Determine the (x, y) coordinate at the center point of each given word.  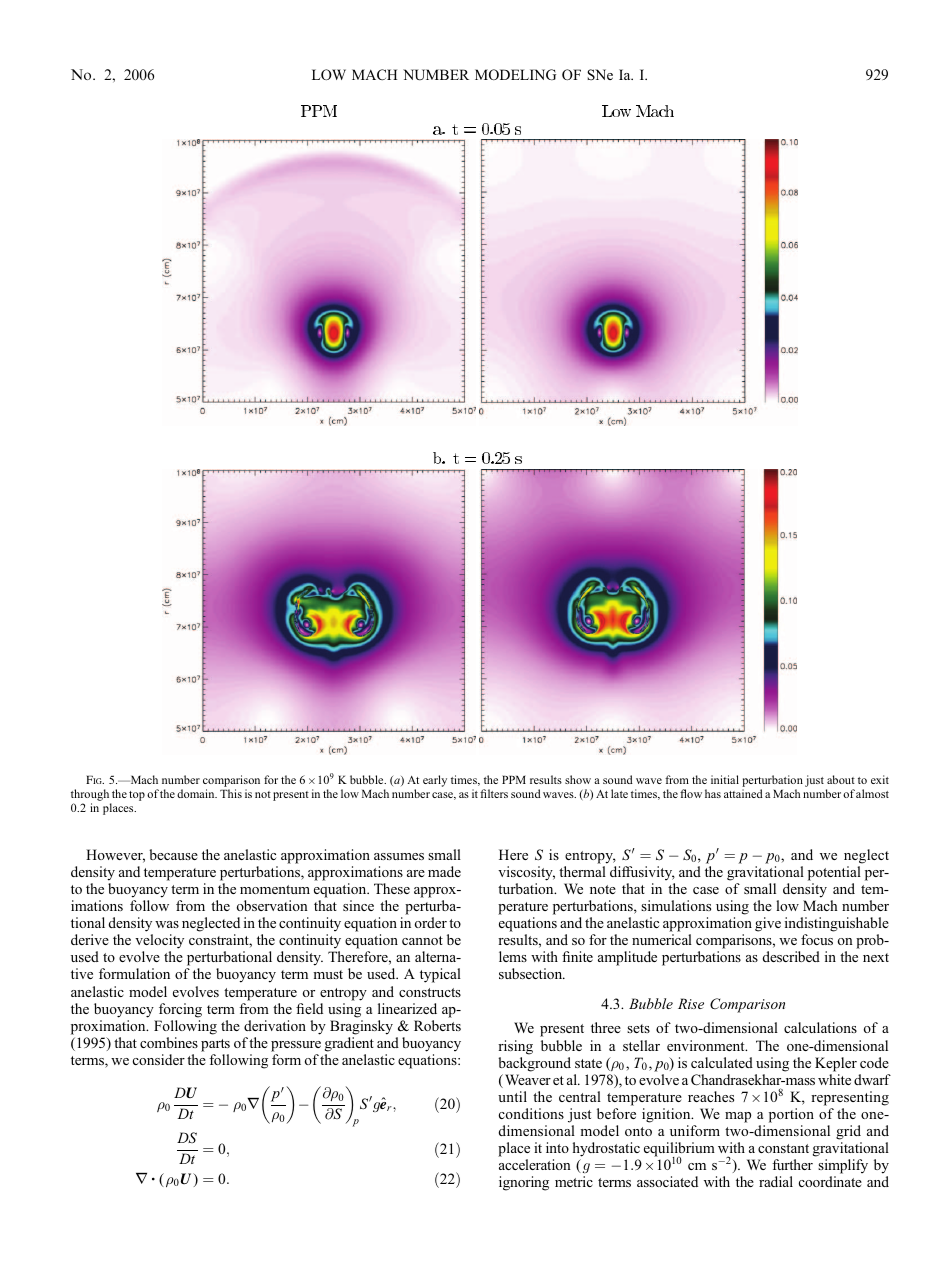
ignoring (524, 1183)
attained (743, 793)
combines (169, 1042)
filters (494, 793)
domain (197, 793)
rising (515, 1047)
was (167, 924)
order (431, 922)
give (768, 924)
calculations (820, 1027)
